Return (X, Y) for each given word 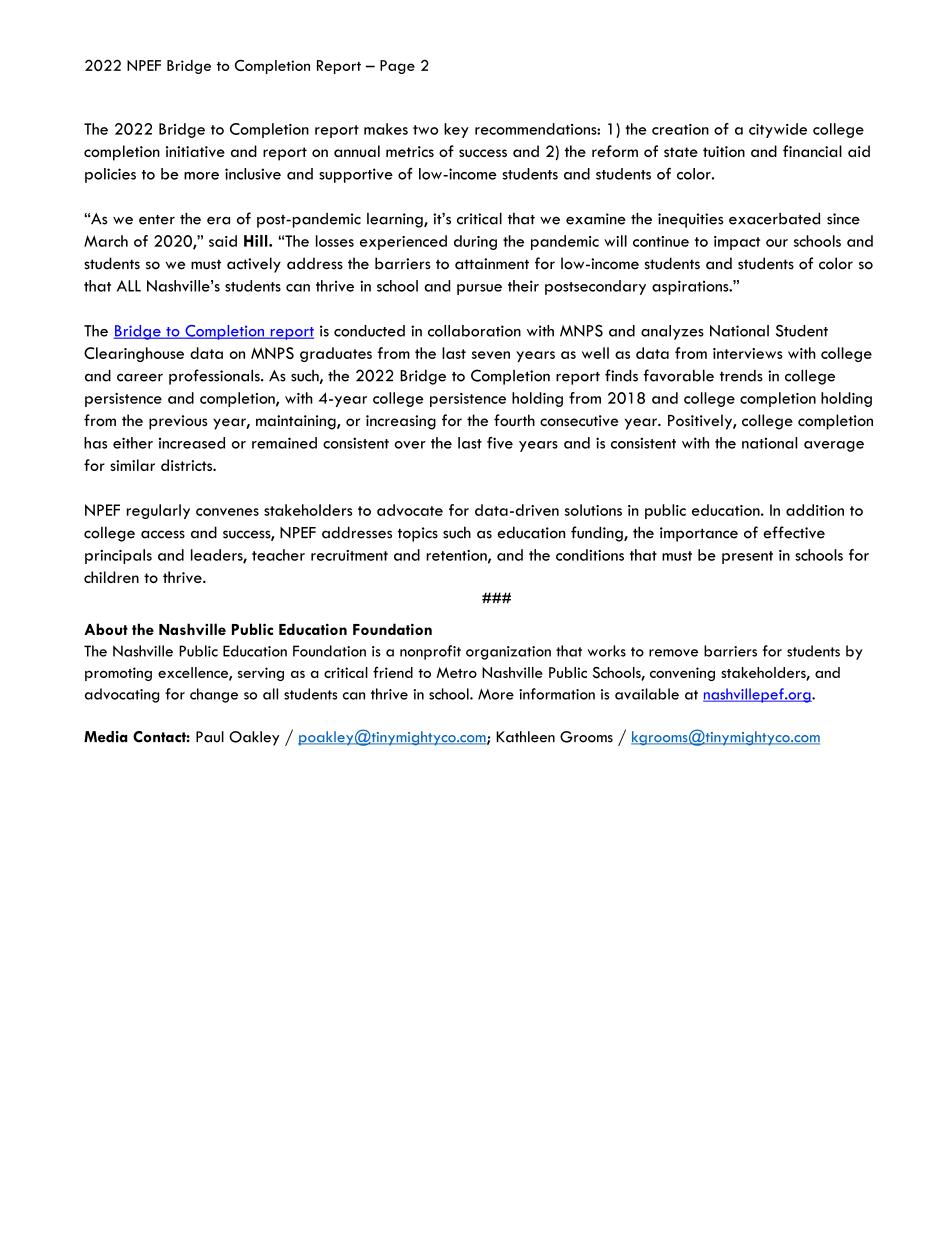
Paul (210, 737)
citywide (778, 130)
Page (397, 67)
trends (741, 376)
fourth (514, 420)
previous (178, 422)
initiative (195, 151)
